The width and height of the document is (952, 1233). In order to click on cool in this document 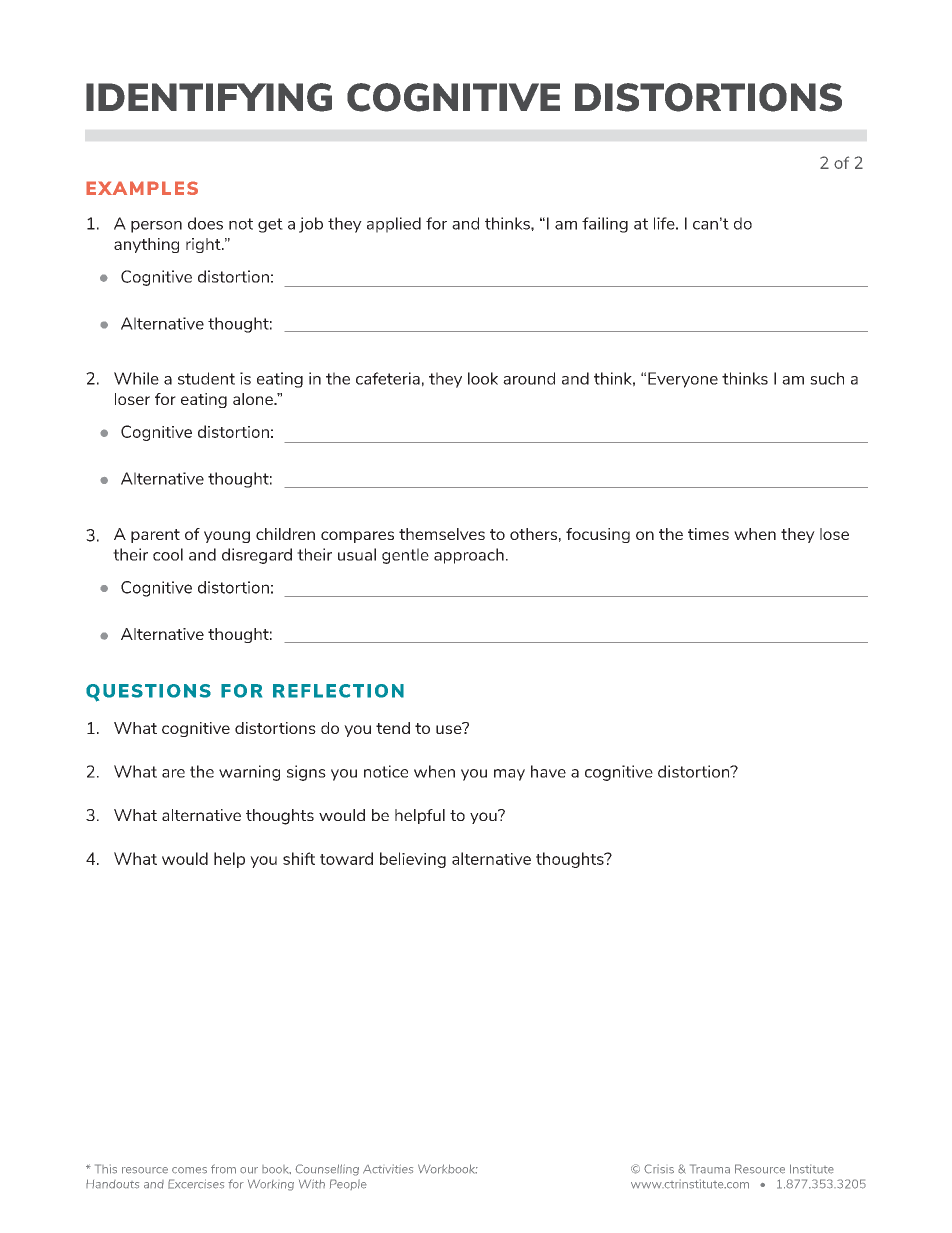, I will do `click(168, 554)`.
